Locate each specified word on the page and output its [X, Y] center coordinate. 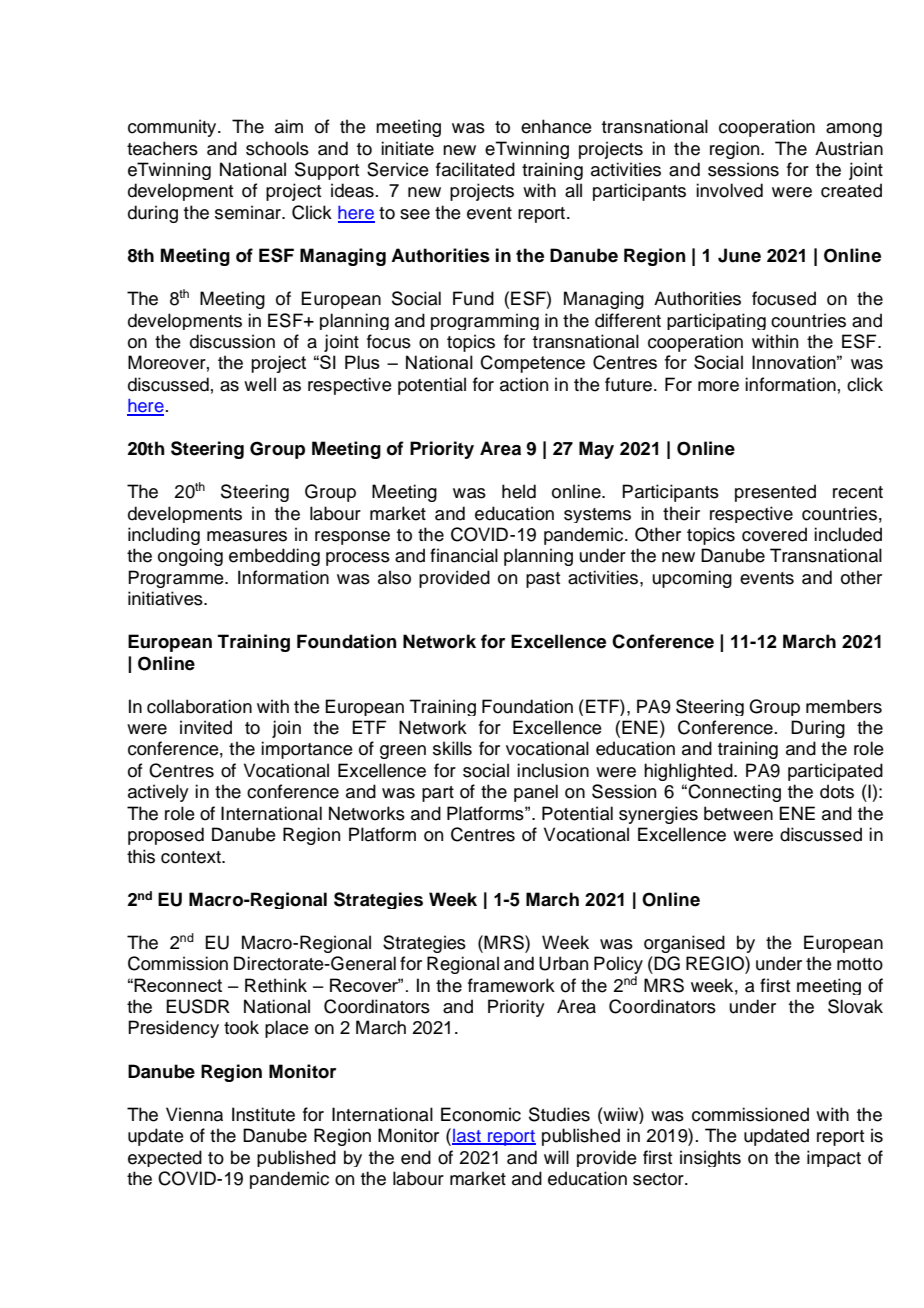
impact [834, 1158]
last [467, 1137]
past [543, 580]
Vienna [194, 1114]
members [844, 706]
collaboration [199, 706]
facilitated [475, 169]
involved [729, 190]
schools [277, 148]
